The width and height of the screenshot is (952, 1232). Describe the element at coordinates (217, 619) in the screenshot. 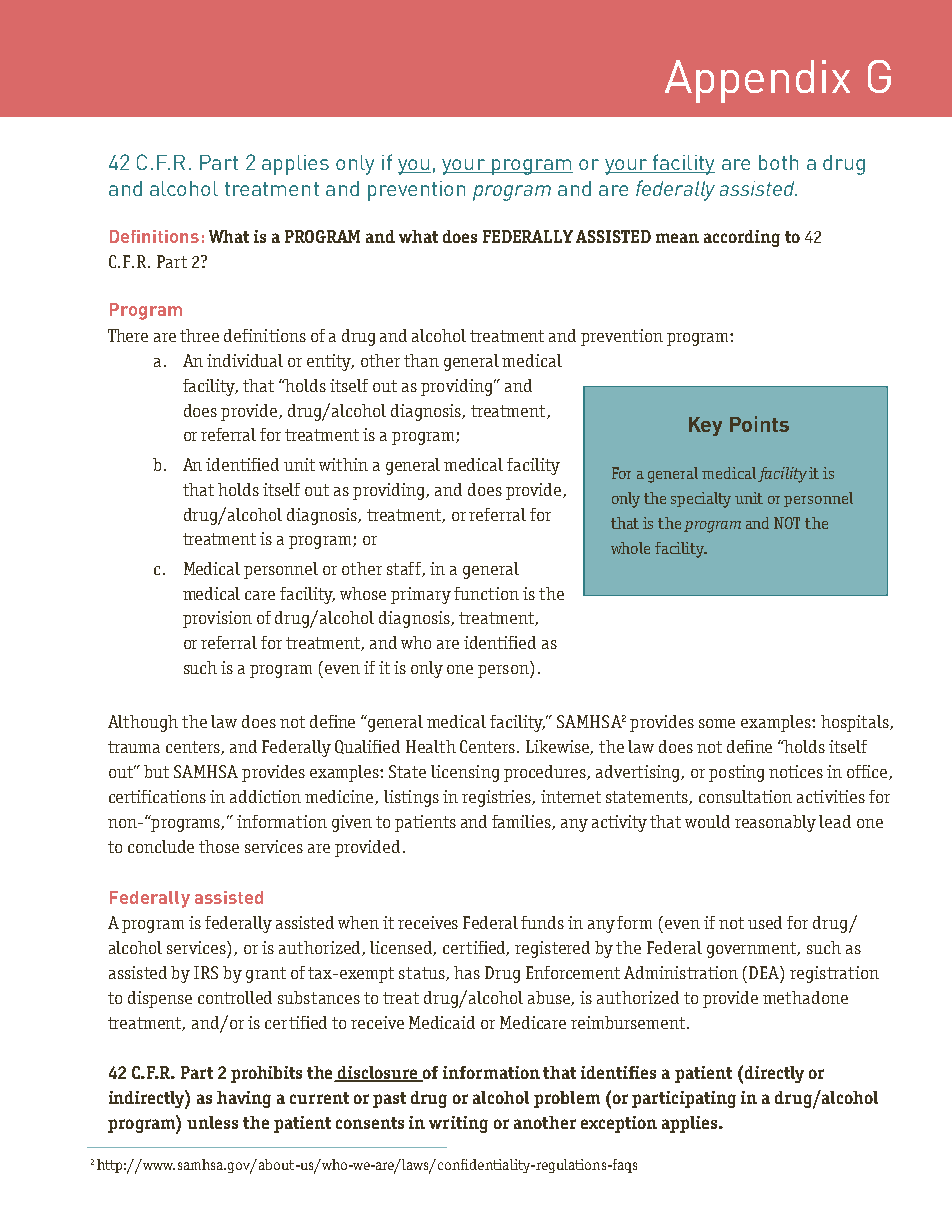

I see `provision` at that location.
